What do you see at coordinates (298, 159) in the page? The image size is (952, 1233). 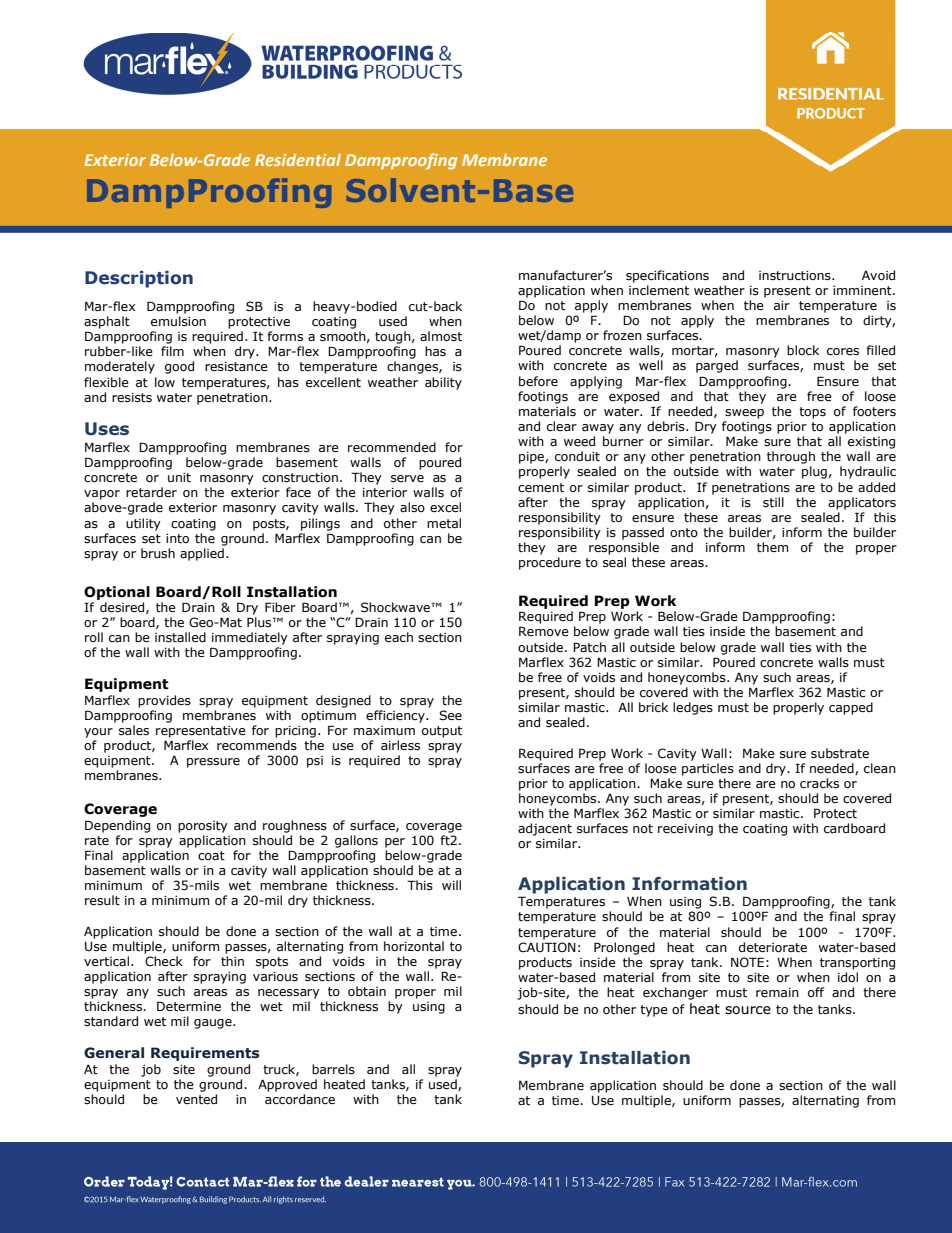 I see `Residential` at bounding box center [298, 159].
